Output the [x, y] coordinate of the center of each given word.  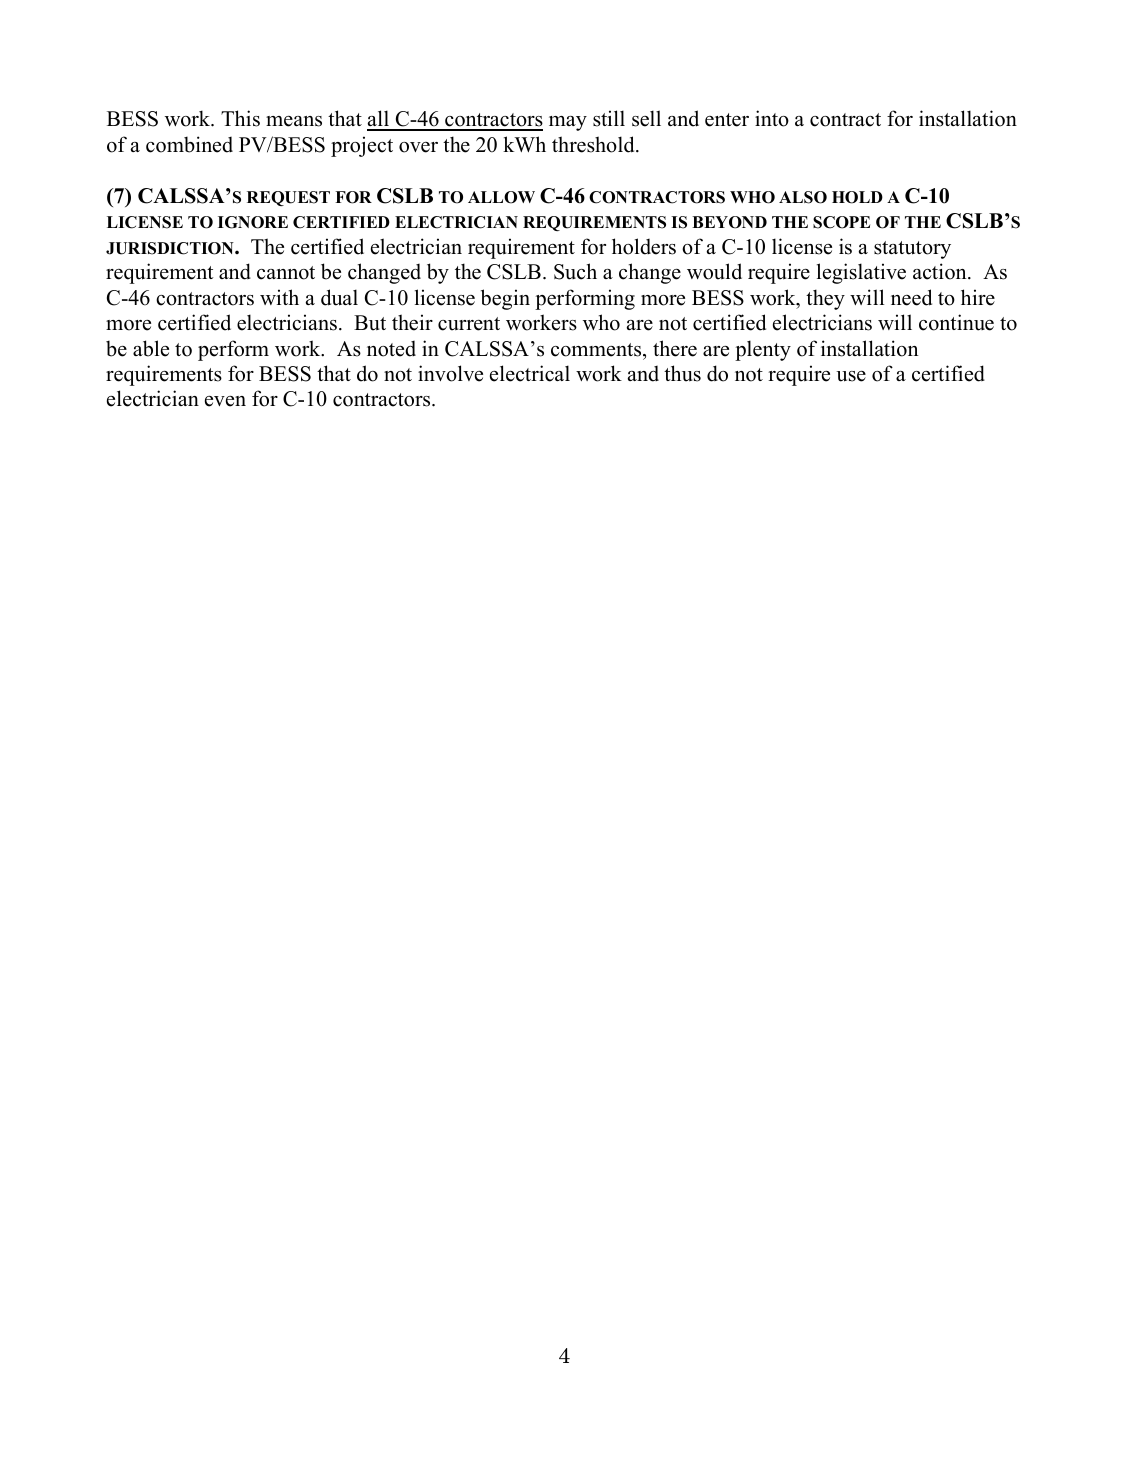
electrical [530, 373]
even [225, 401]
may [568, 123]
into [772, 118]
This [240, 118]
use [851, 376]
